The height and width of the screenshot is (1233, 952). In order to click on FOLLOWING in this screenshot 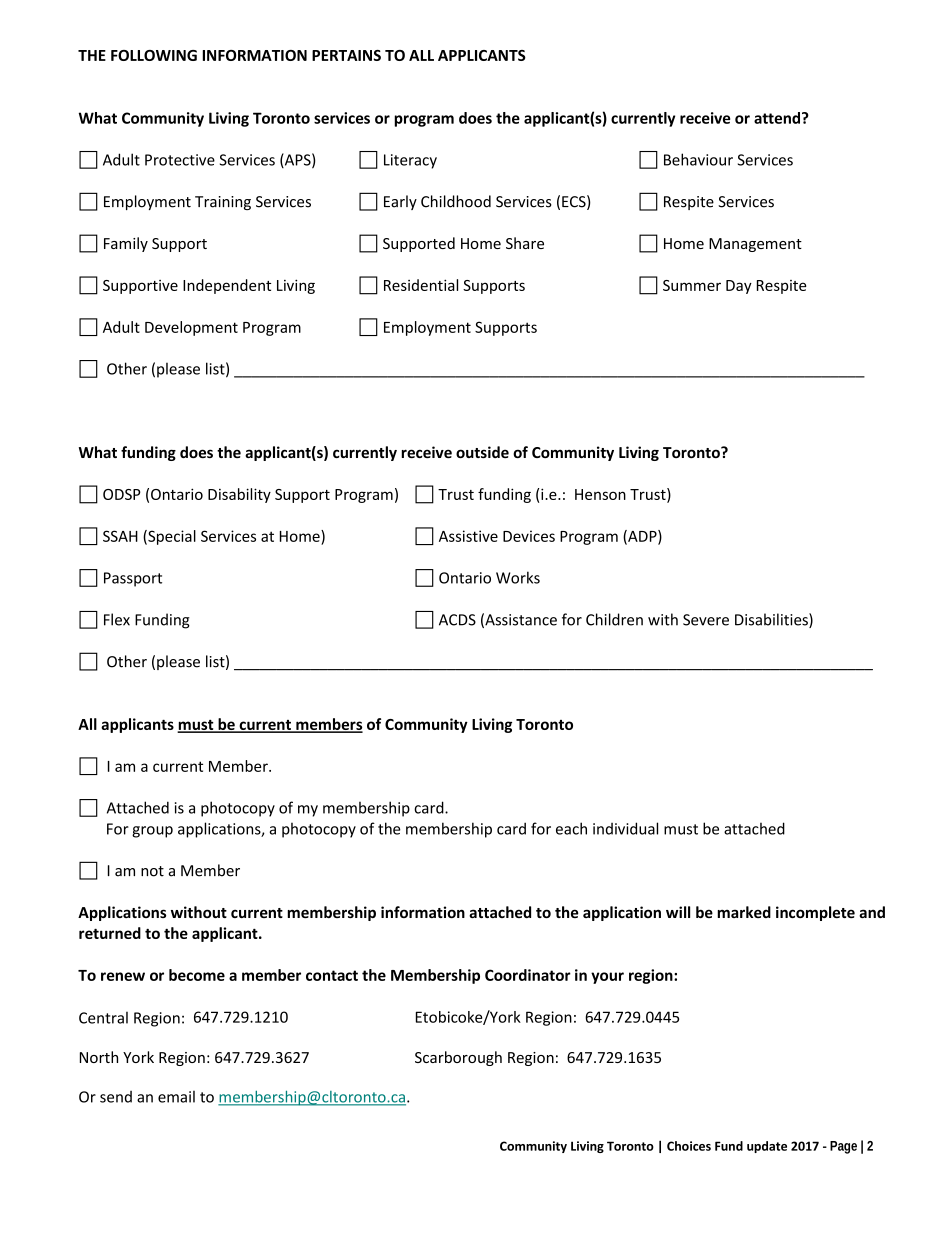, I will do `click(154, 55)`.
